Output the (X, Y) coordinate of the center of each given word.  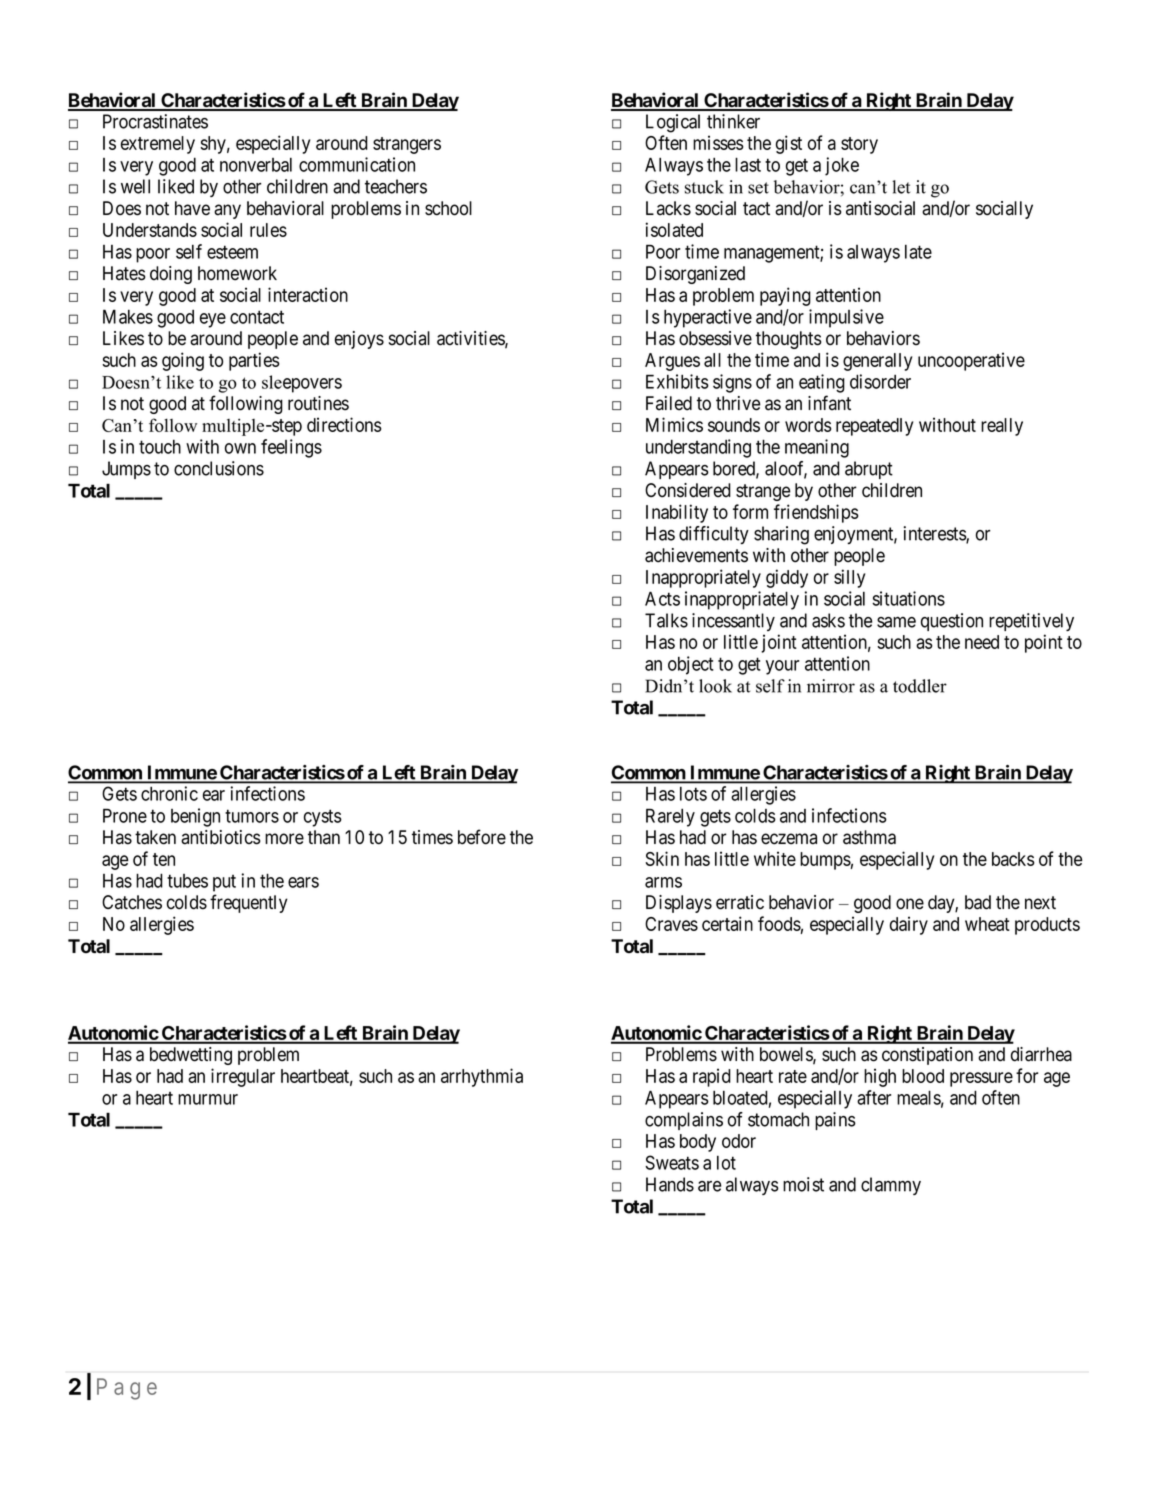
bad (978, 902)
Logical (673, 123)
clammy (891, 1186)
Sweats (672, 1162)
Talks (666, 620)
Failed (669, 403)
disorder (880, 381)
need (982, 642)
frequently (249, 903)
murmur (208, 1099)
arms (663, 882)
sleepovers (302, 384)
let (901, 187)
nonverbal (256, 165)
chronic (169, 793)
